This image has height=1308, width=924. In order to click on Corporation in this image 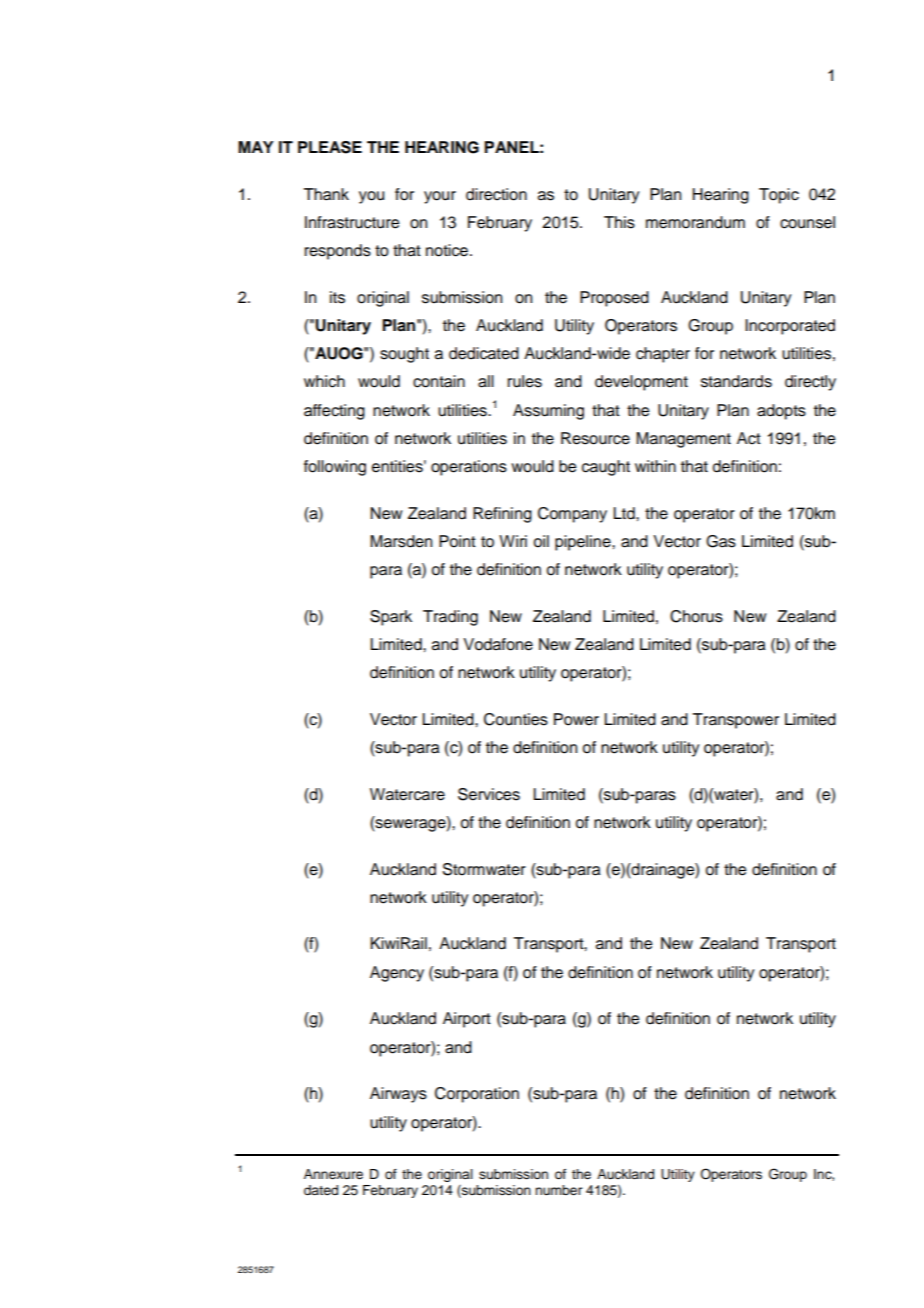, I will do `click(477, 1095)`.
